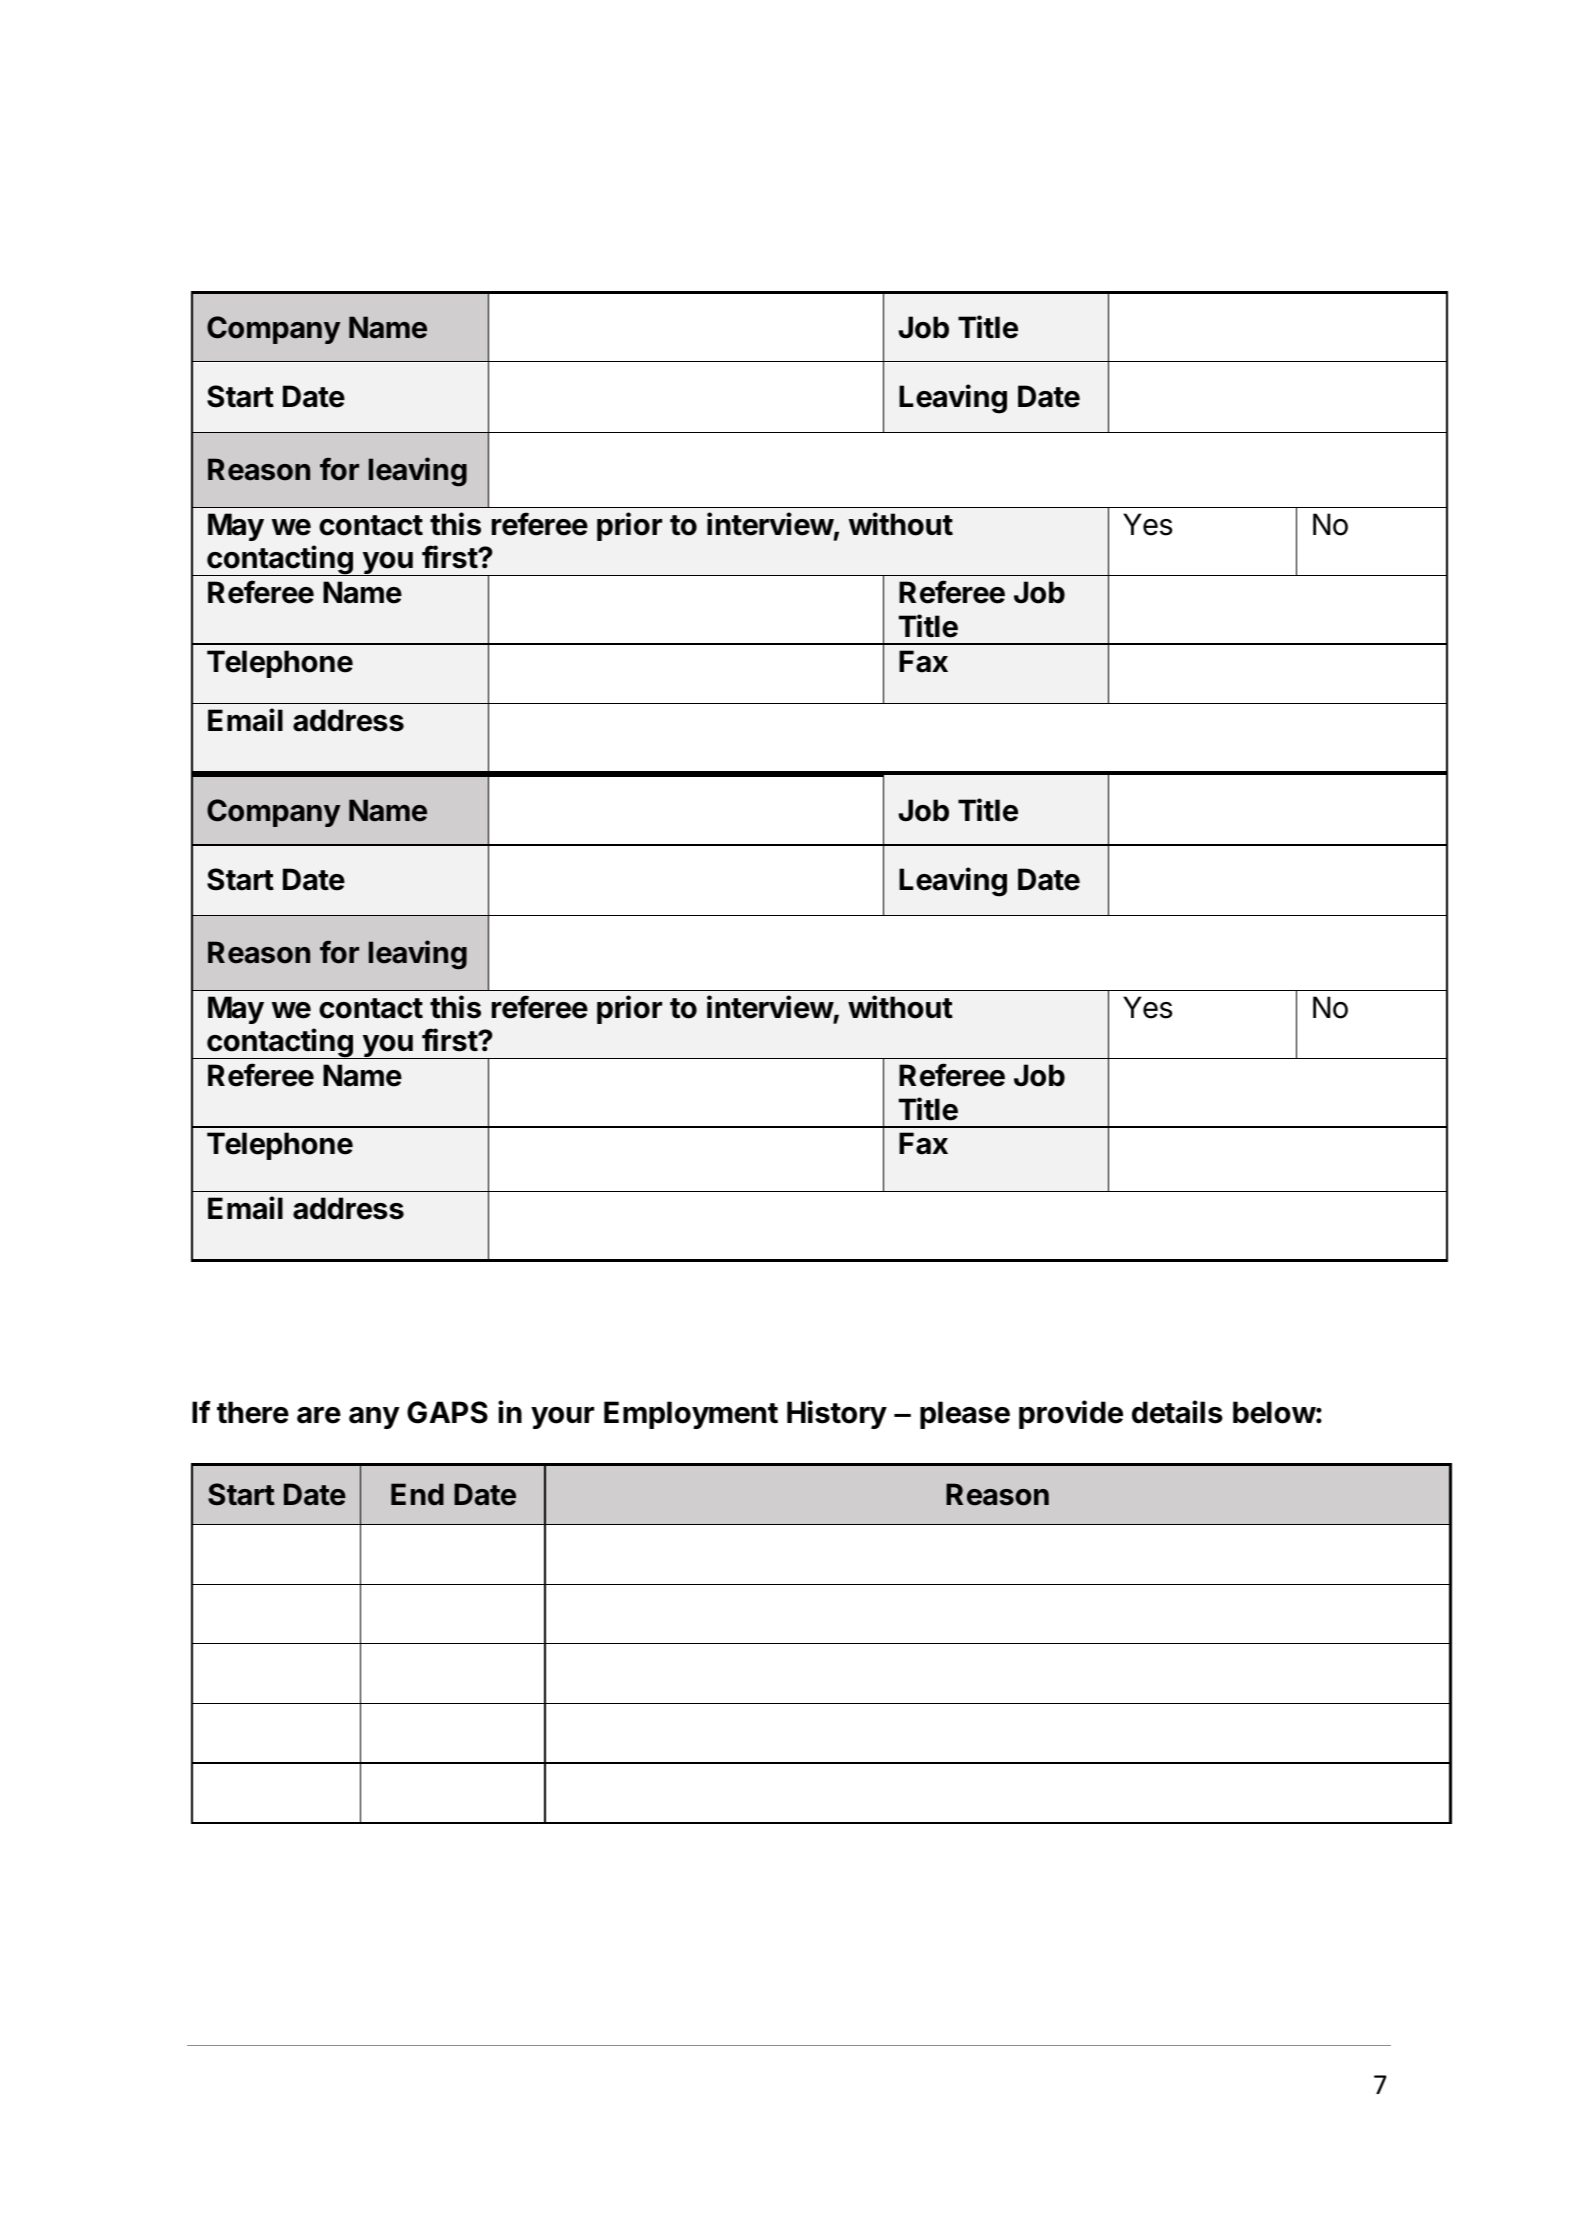  Describe the element at coordinates (319, 1415) in the image. I see `are` at that location.
